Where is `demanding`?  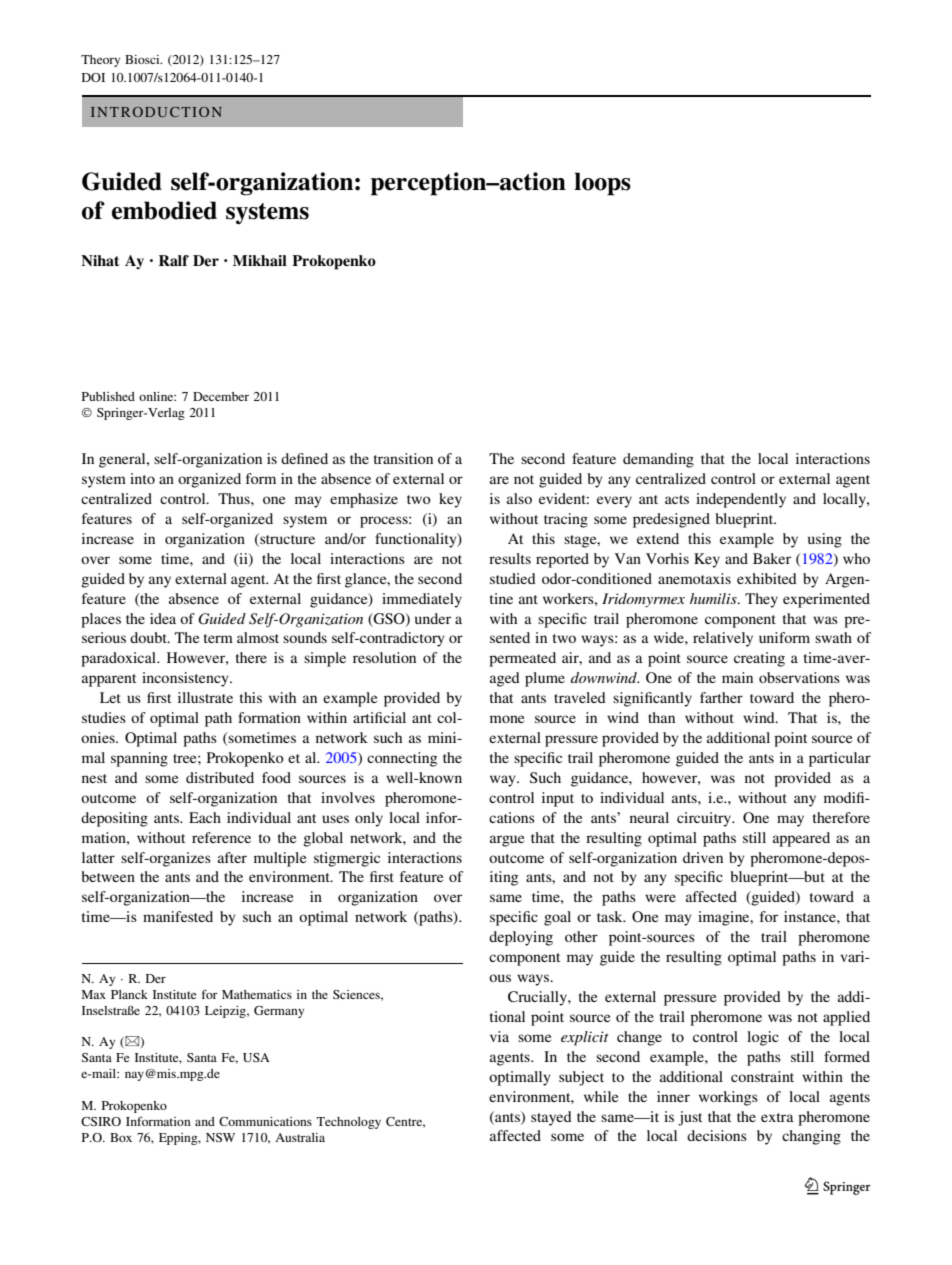 demanding is located at coordinates (658, 460).
